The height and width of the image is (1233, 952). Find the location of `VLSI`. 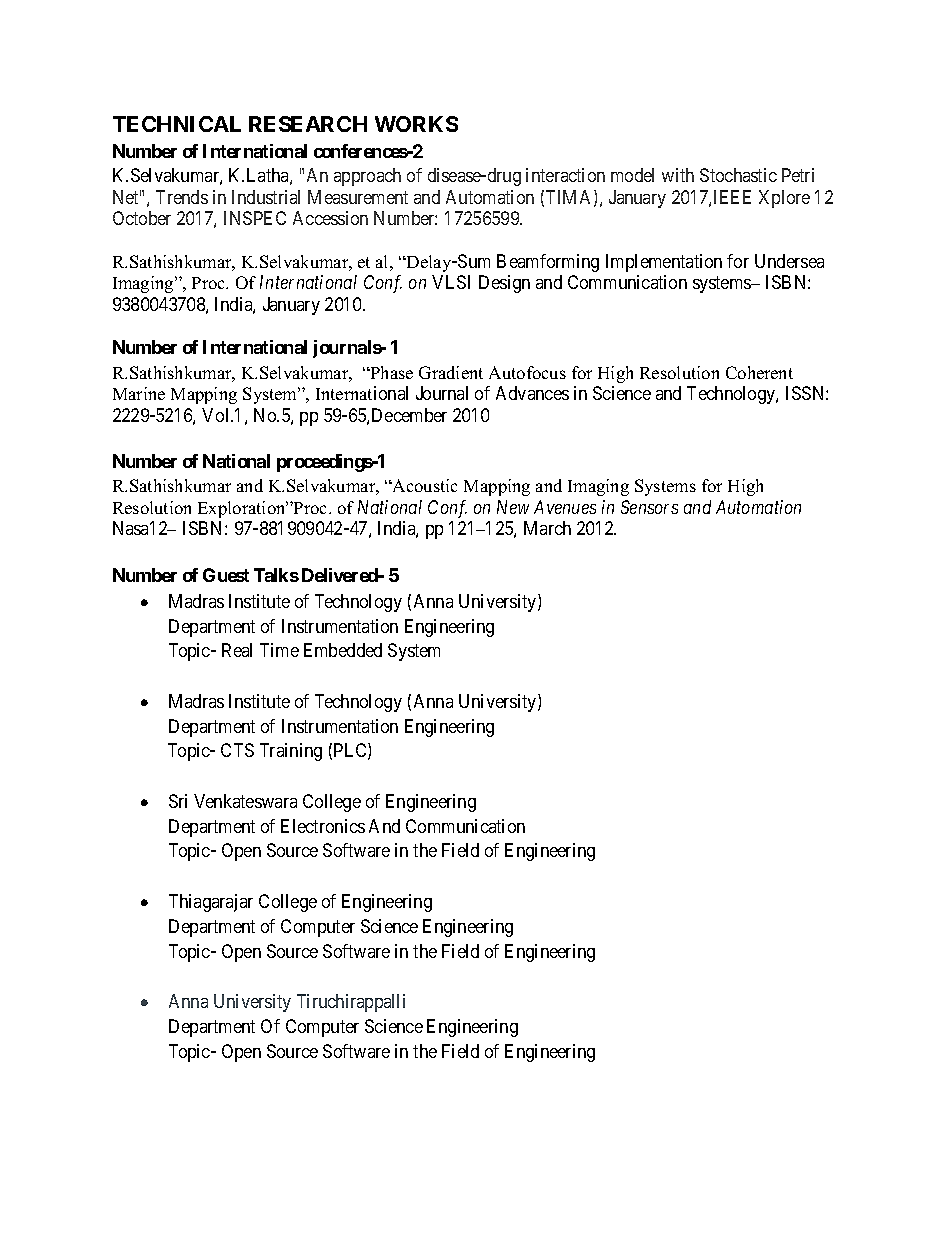

VLSI is located at coordinates (451, 282).
